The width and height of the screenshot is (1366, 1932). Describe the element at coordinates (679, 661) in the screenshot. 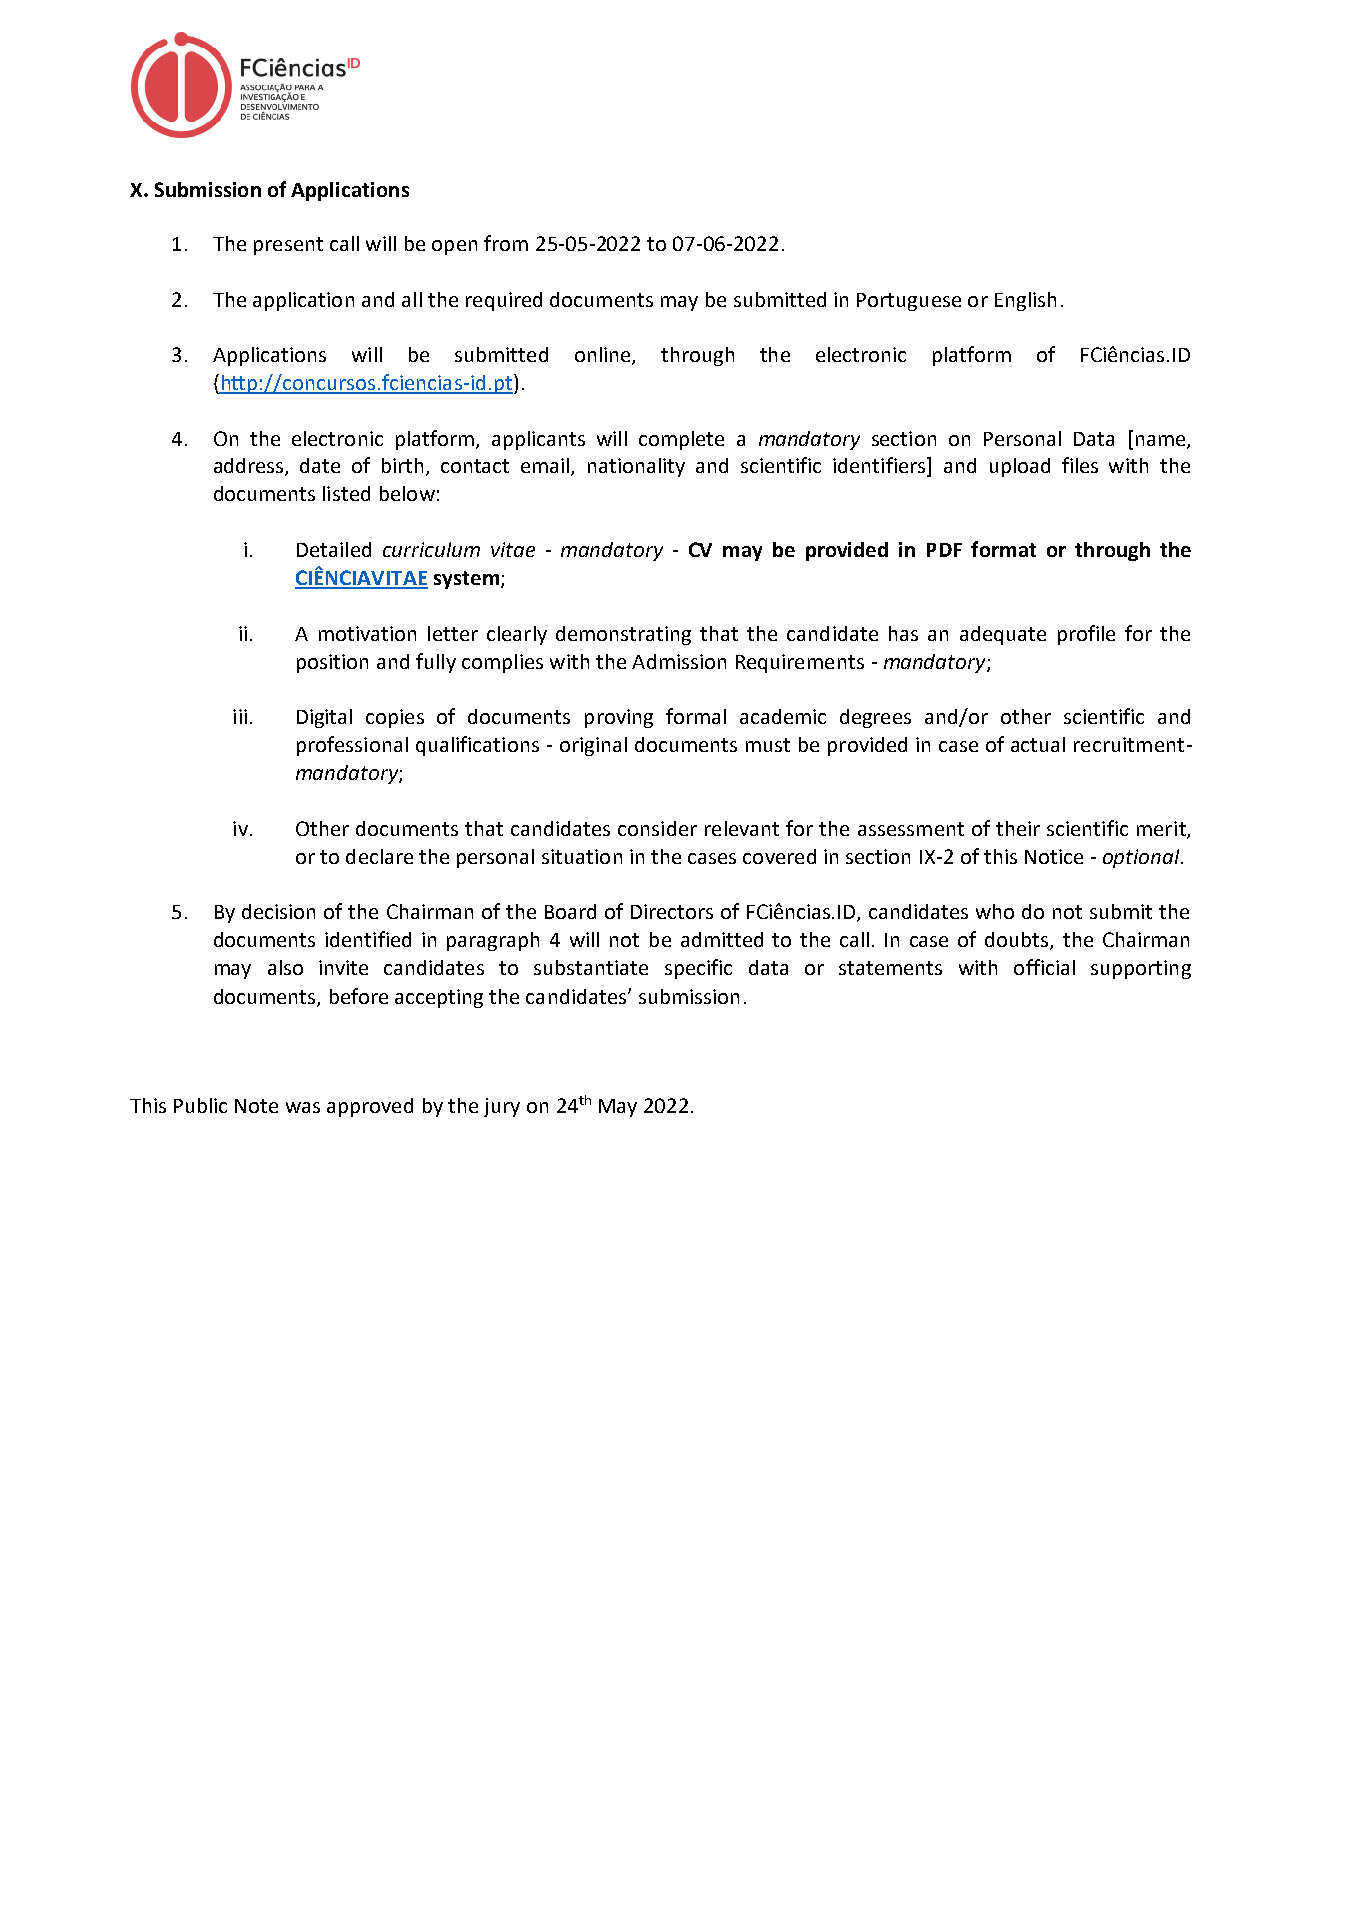

I see `Admission` at that location.
